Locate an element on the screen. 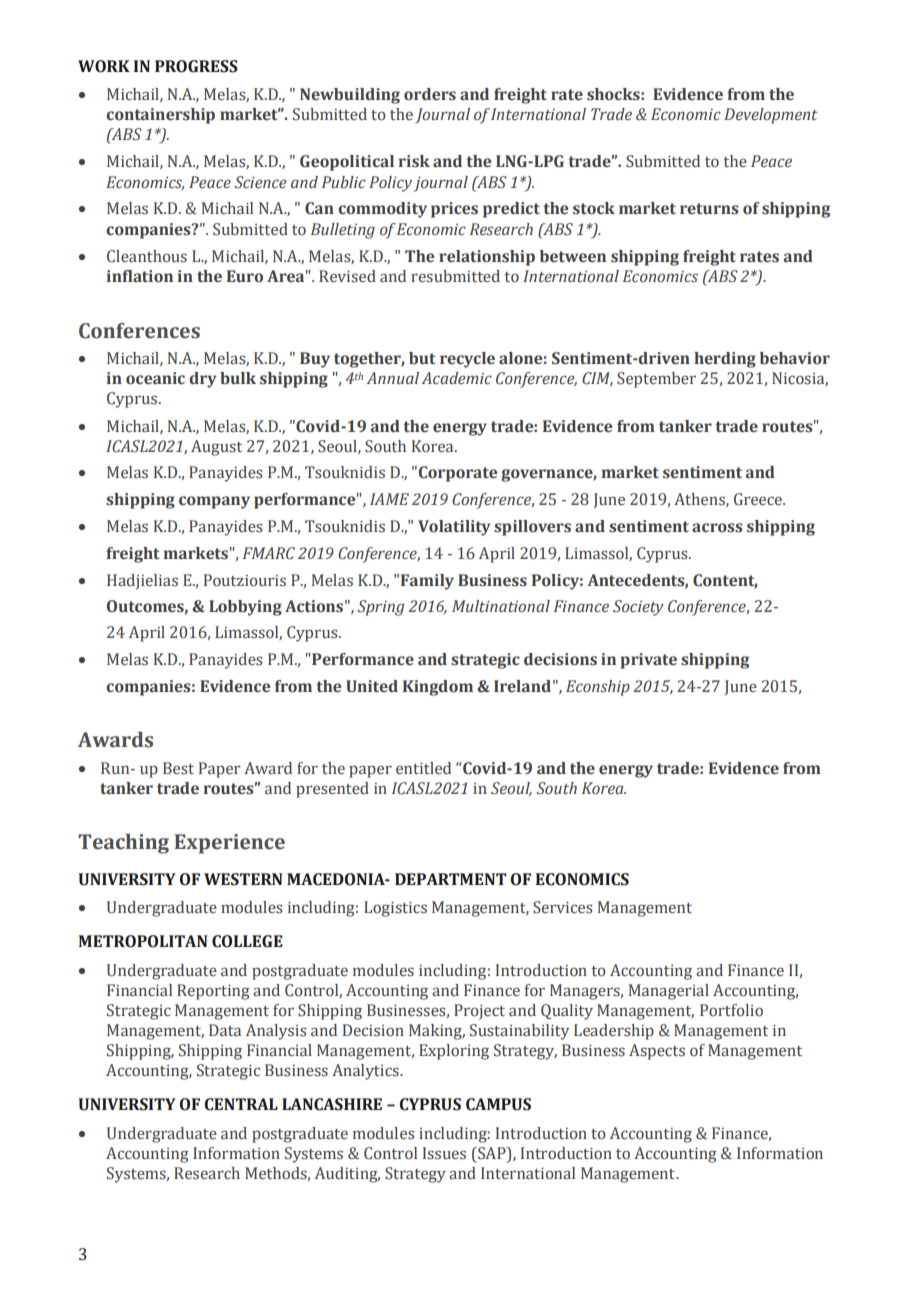  Issues is located at coordinates (444, 1153).
